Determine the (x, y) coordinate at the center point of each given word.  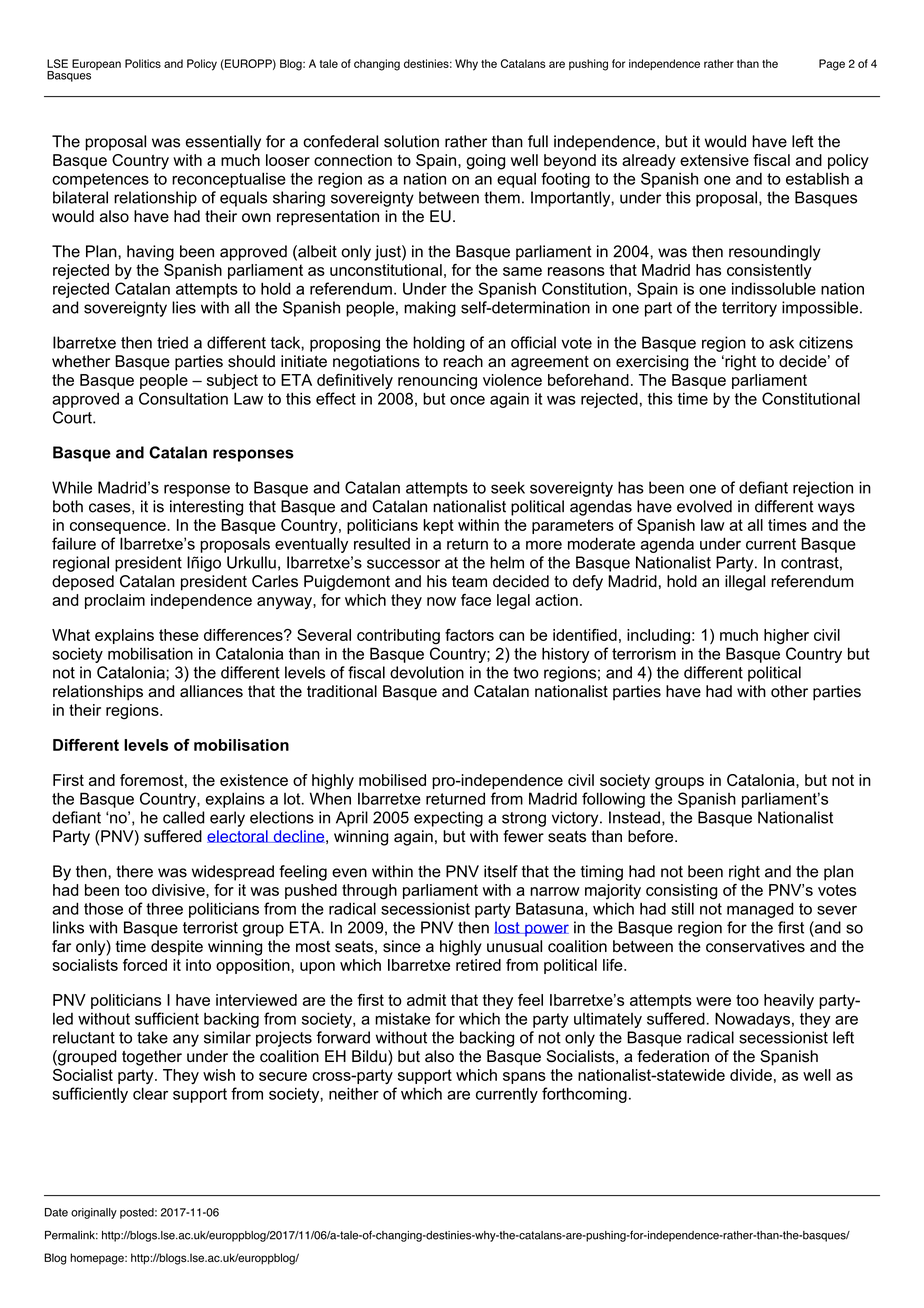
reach (463, 361)
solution (411, 141)
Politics (143, 63)
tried (172, 342)
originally (94, 1213)
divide (751, 1075)
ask (781, 342)
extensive (714, 160)
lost (508, 927)
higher (786, 637)
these (179, 635)
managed (760, 910)
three (164, 908)
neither (354, 1093)
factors (469, 635)
